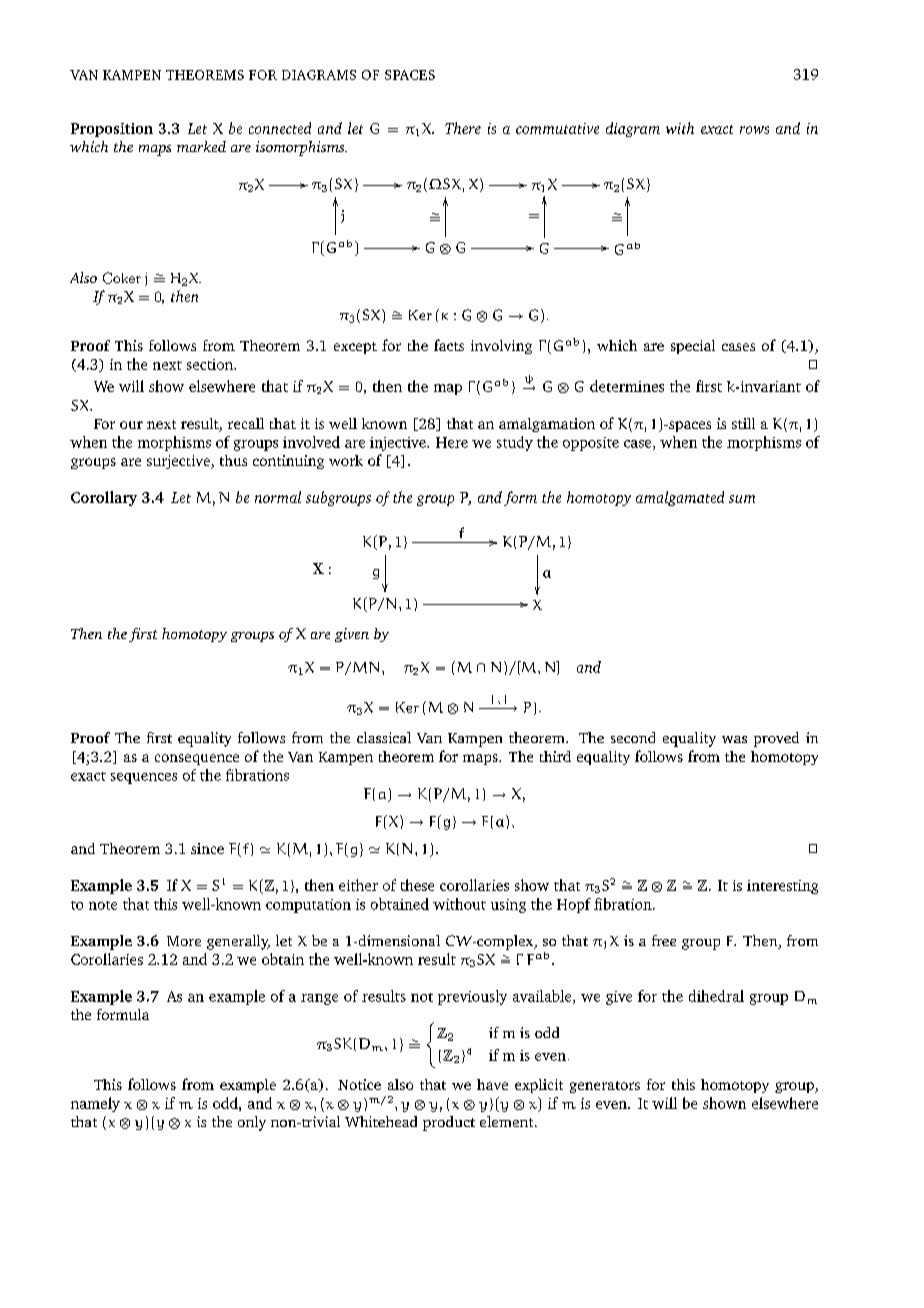 The height and width of the page is (1308, 924). What do you see at coordinates (754, 130) in the page?
I see `rows` at bounding box center [754, 130].
